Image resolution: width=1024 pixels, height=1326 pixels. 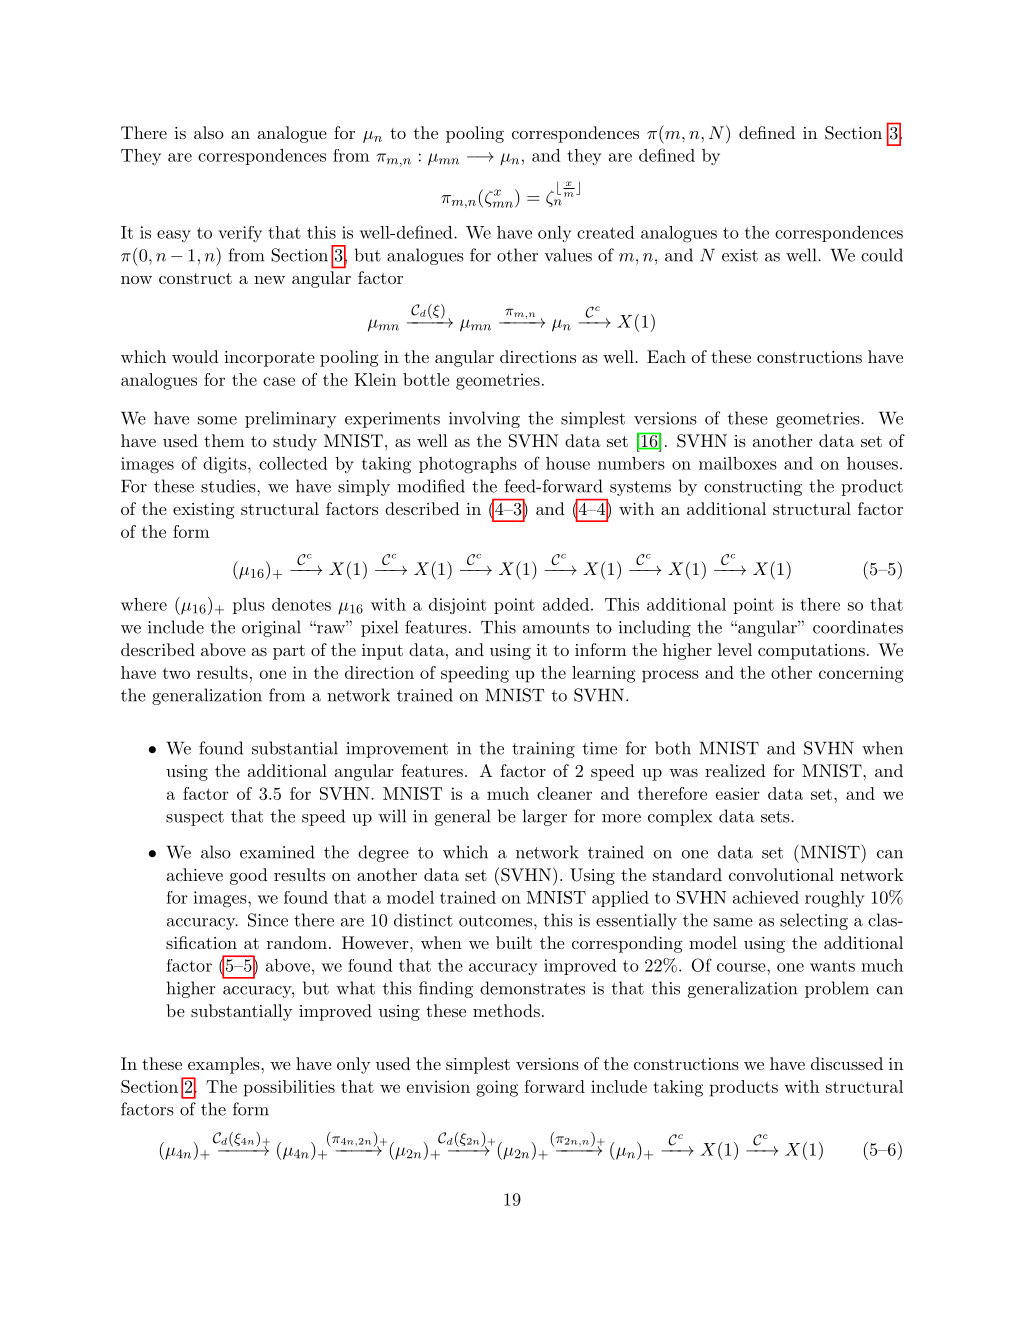 What do you see at coordinates (240, 234) in the image?
I see `verify` at bounding box center [240, 234].
